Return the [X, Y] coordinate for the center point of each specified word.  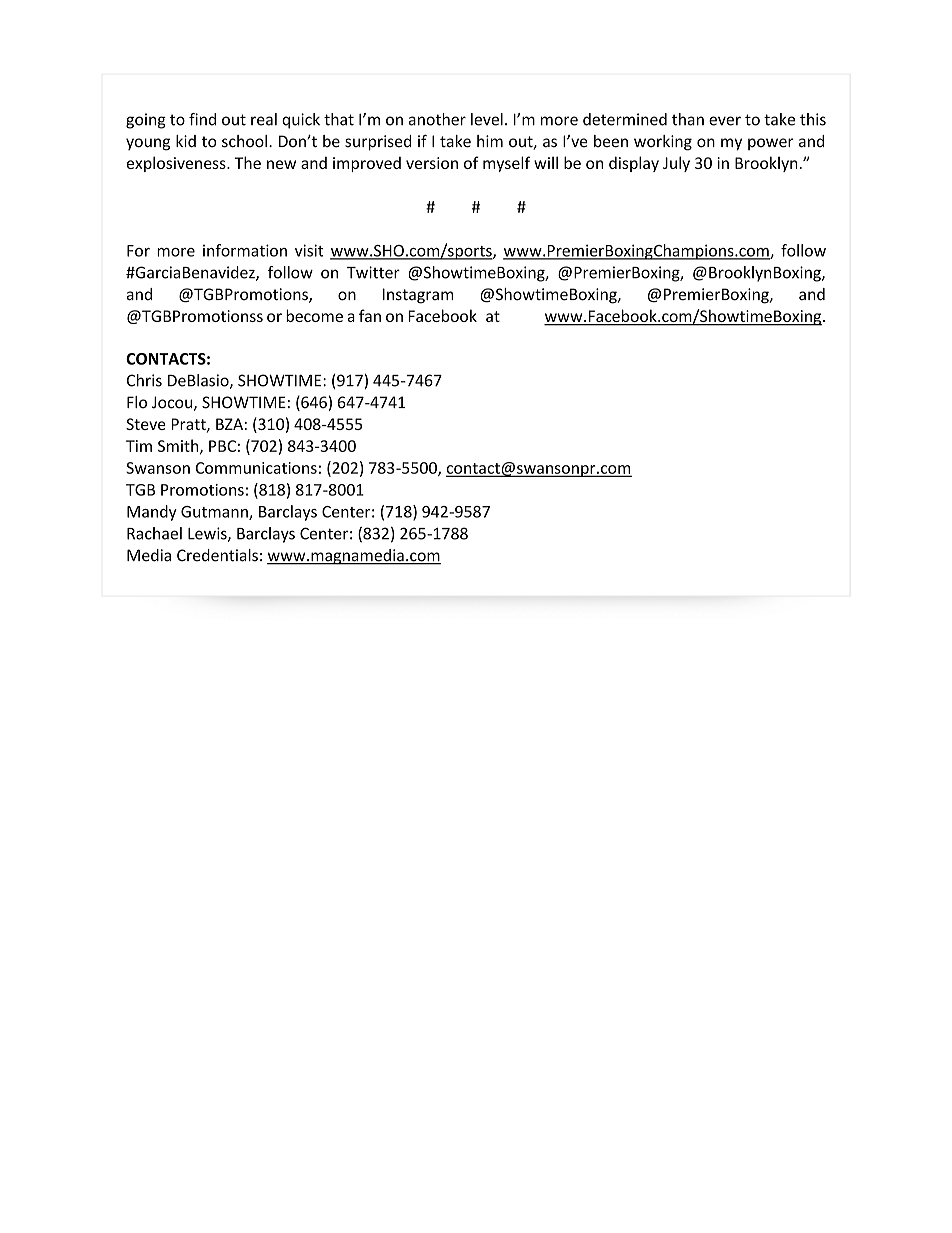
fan [370, 315]
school [244, 141]
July [676, 164]
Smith [179, 446]
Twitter [373, 272]
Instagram [418, 296]
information [245, 250]
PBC [222, 446]
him [490, 141]
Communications [256, 468]
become [314, 315]
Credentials [217, 555]
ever [725, 121]
